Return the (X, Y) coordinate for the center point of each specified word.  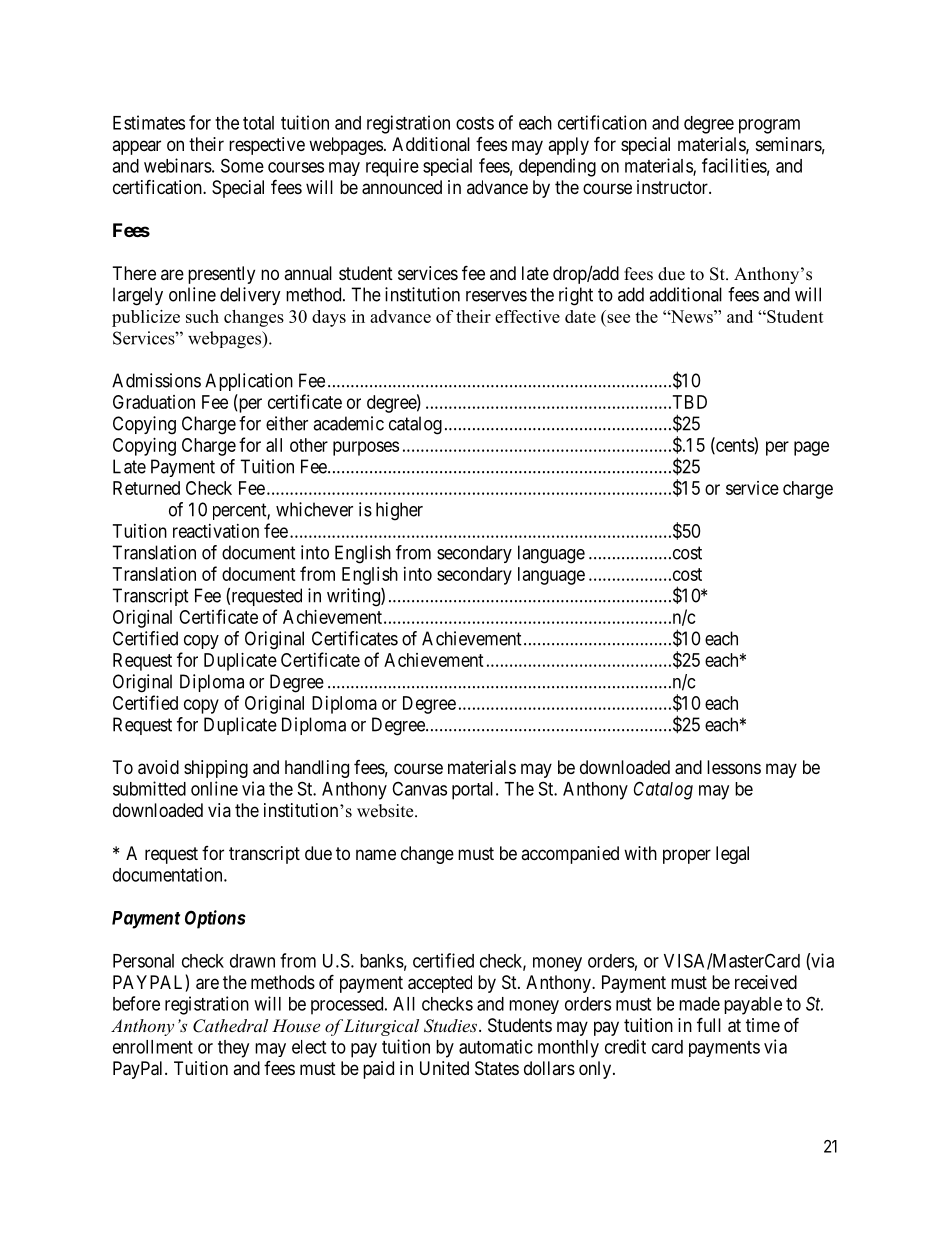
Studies (452, 1026)
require (392, 167)
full (709, 1024)
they (233, 1049)
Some (242, 165)
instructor (673, 187)
